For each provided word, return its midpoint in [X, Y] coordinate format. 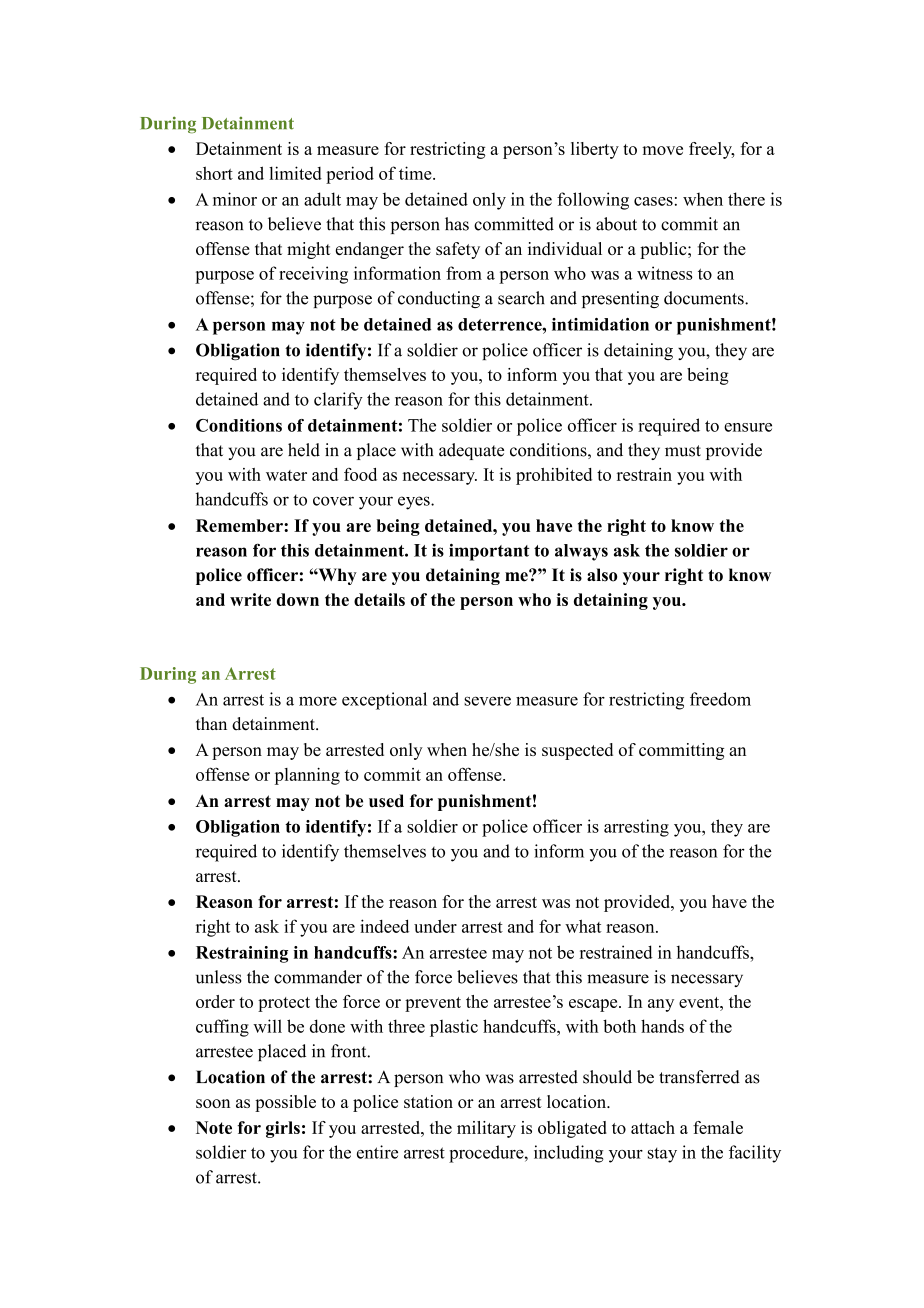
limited [295, 173]
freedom [720, 699]
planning [307, 776]
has [457, 224]
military [486, 1129]
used [386, 801]
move [662, 150]
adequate [471, 451]
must [683, 451]
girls [283, 1129]
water [286, 475]
